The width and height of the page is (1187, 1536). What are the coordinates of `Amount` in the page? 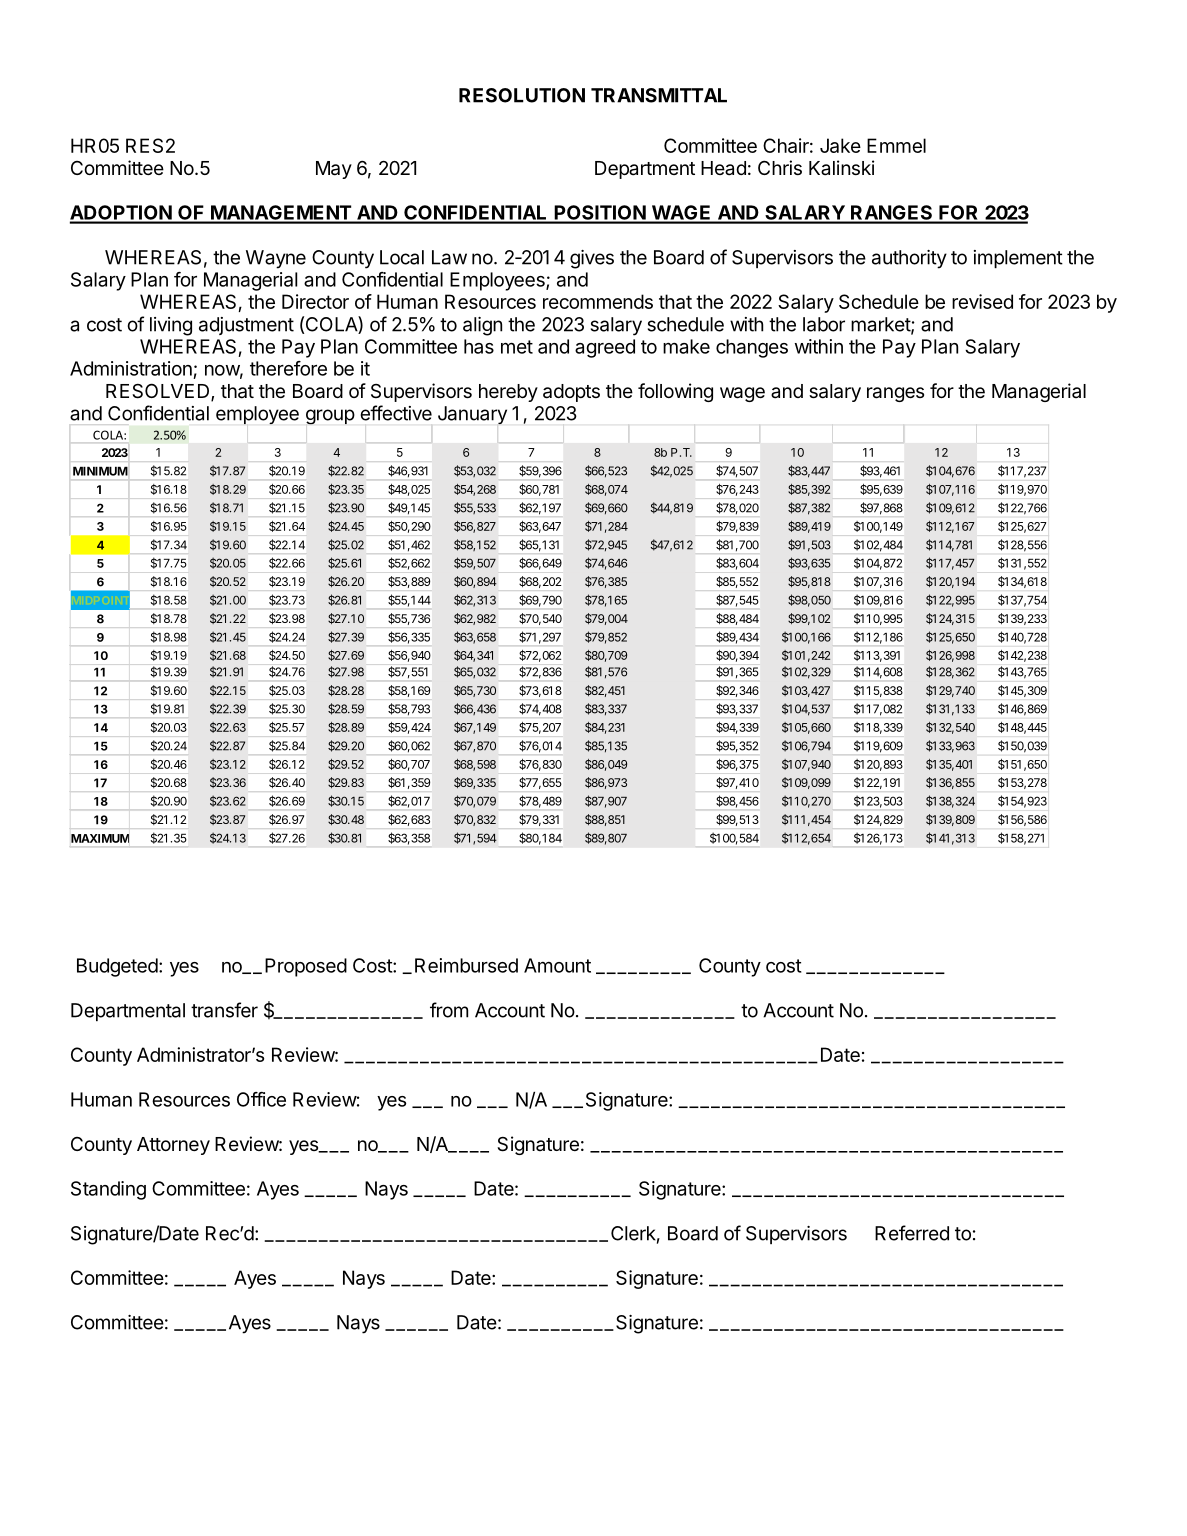 It's located at (557, 965).
